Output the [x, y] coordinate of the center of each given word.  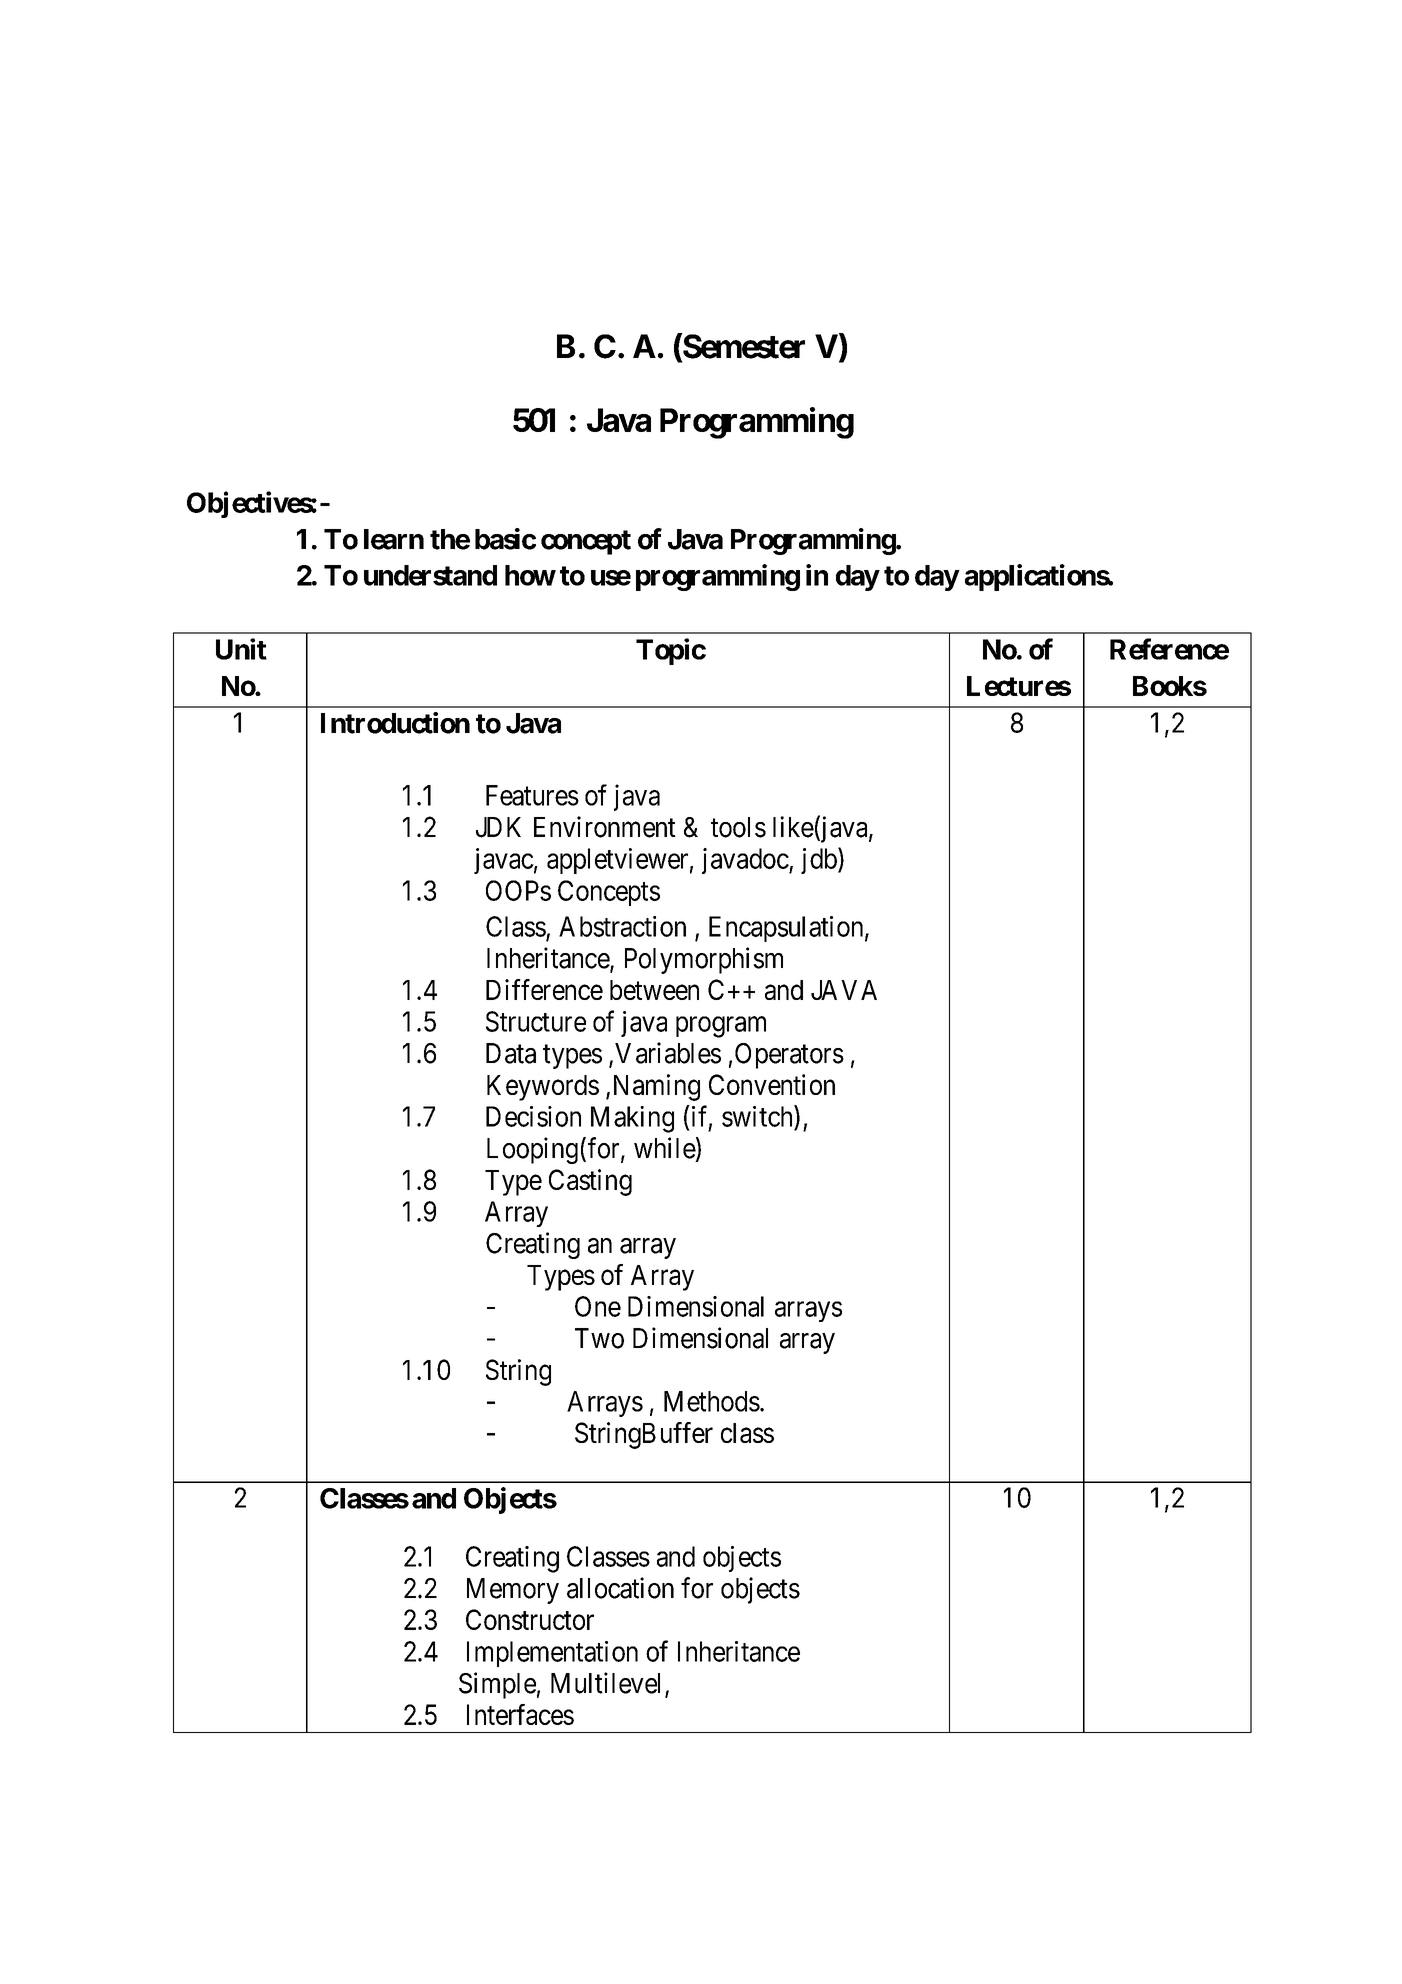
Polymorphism [704, 960]
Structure [536, 1021]
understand [430, 575]
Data [511, 1053]
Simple [497, 1685]
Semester [743, 347]
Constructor [530, 1619]
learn [394, 539]
